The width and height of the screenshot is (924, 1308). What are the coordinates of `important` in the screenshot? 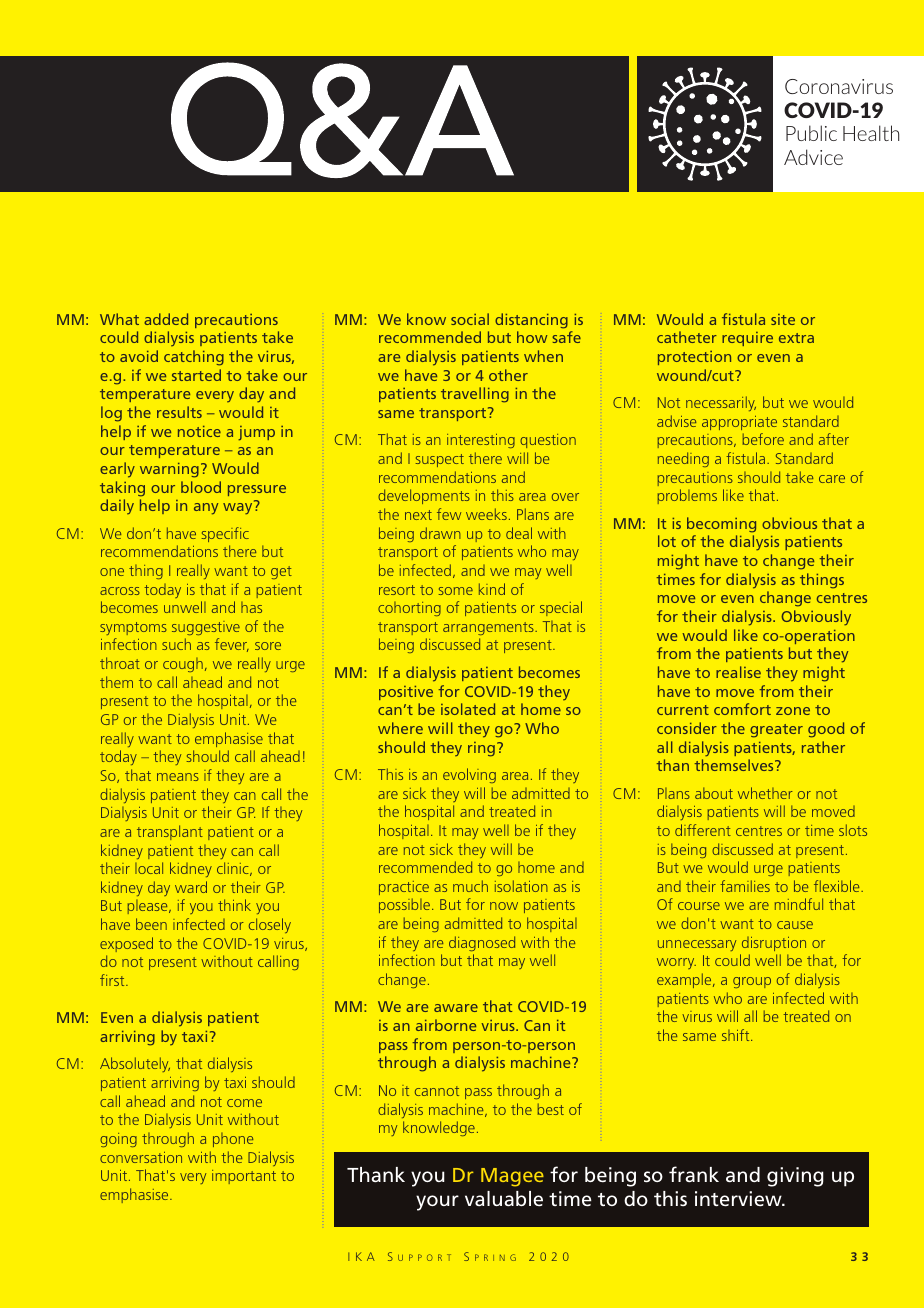 It's located at (244, 1177).
